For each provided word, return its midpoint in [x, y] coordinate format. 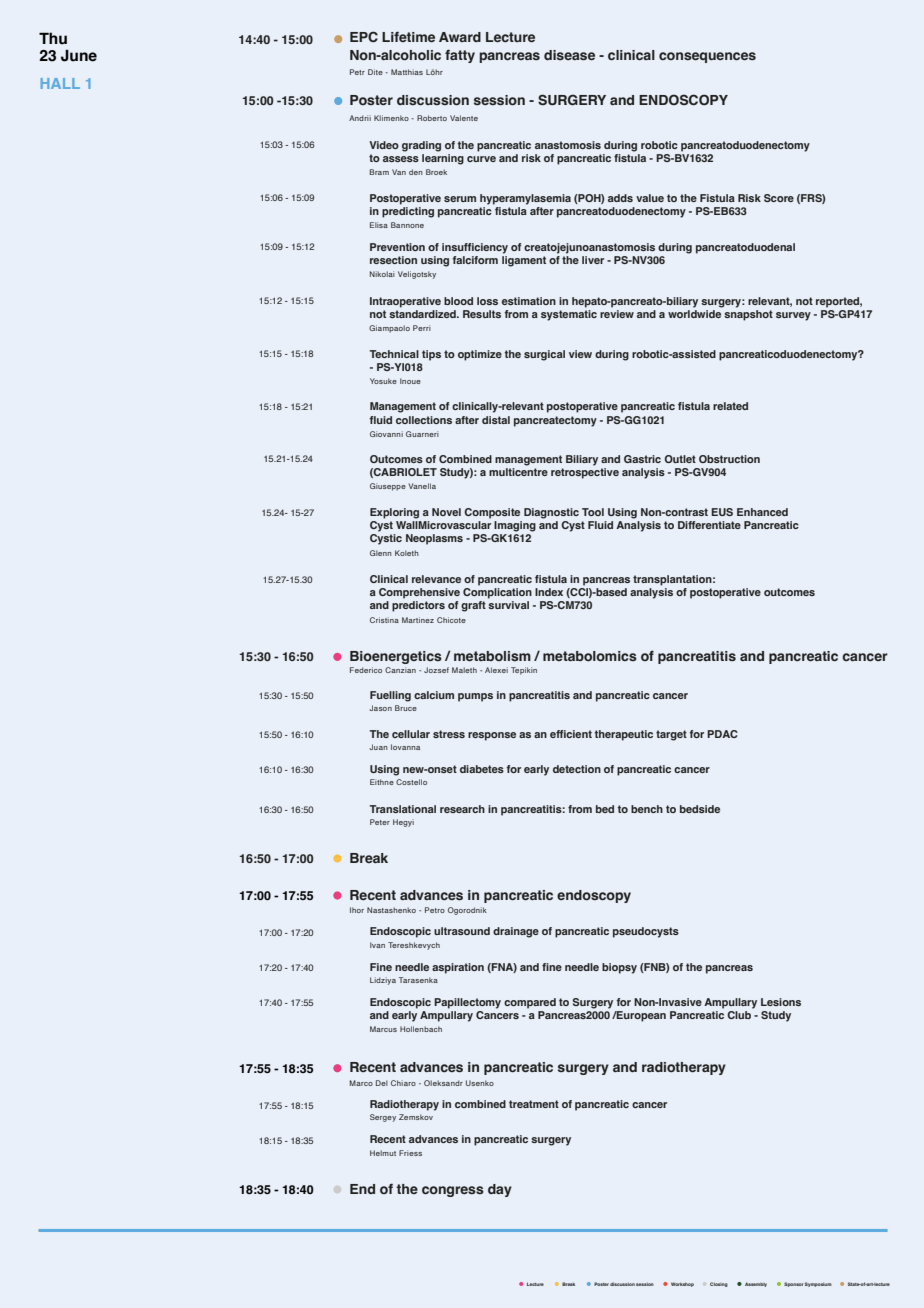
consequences [707, 57]
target [671, 735]
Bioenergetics [396, 657]
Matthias [407, 72]
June [79, 56]
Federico [366, 670]
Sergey [383, 1118]
